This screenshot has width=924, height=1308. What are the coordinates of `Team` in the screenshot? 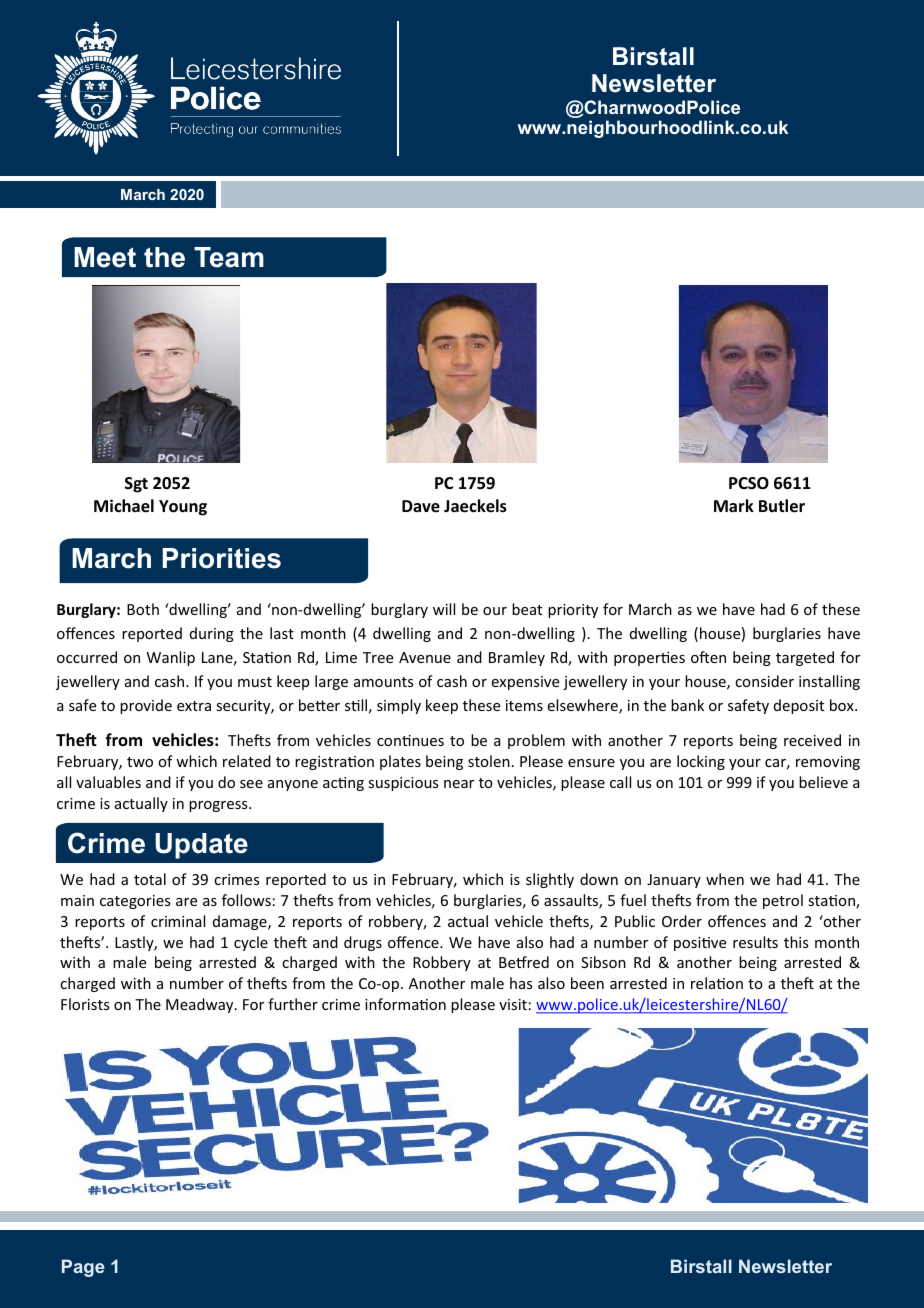 It's located at (229, 257).
